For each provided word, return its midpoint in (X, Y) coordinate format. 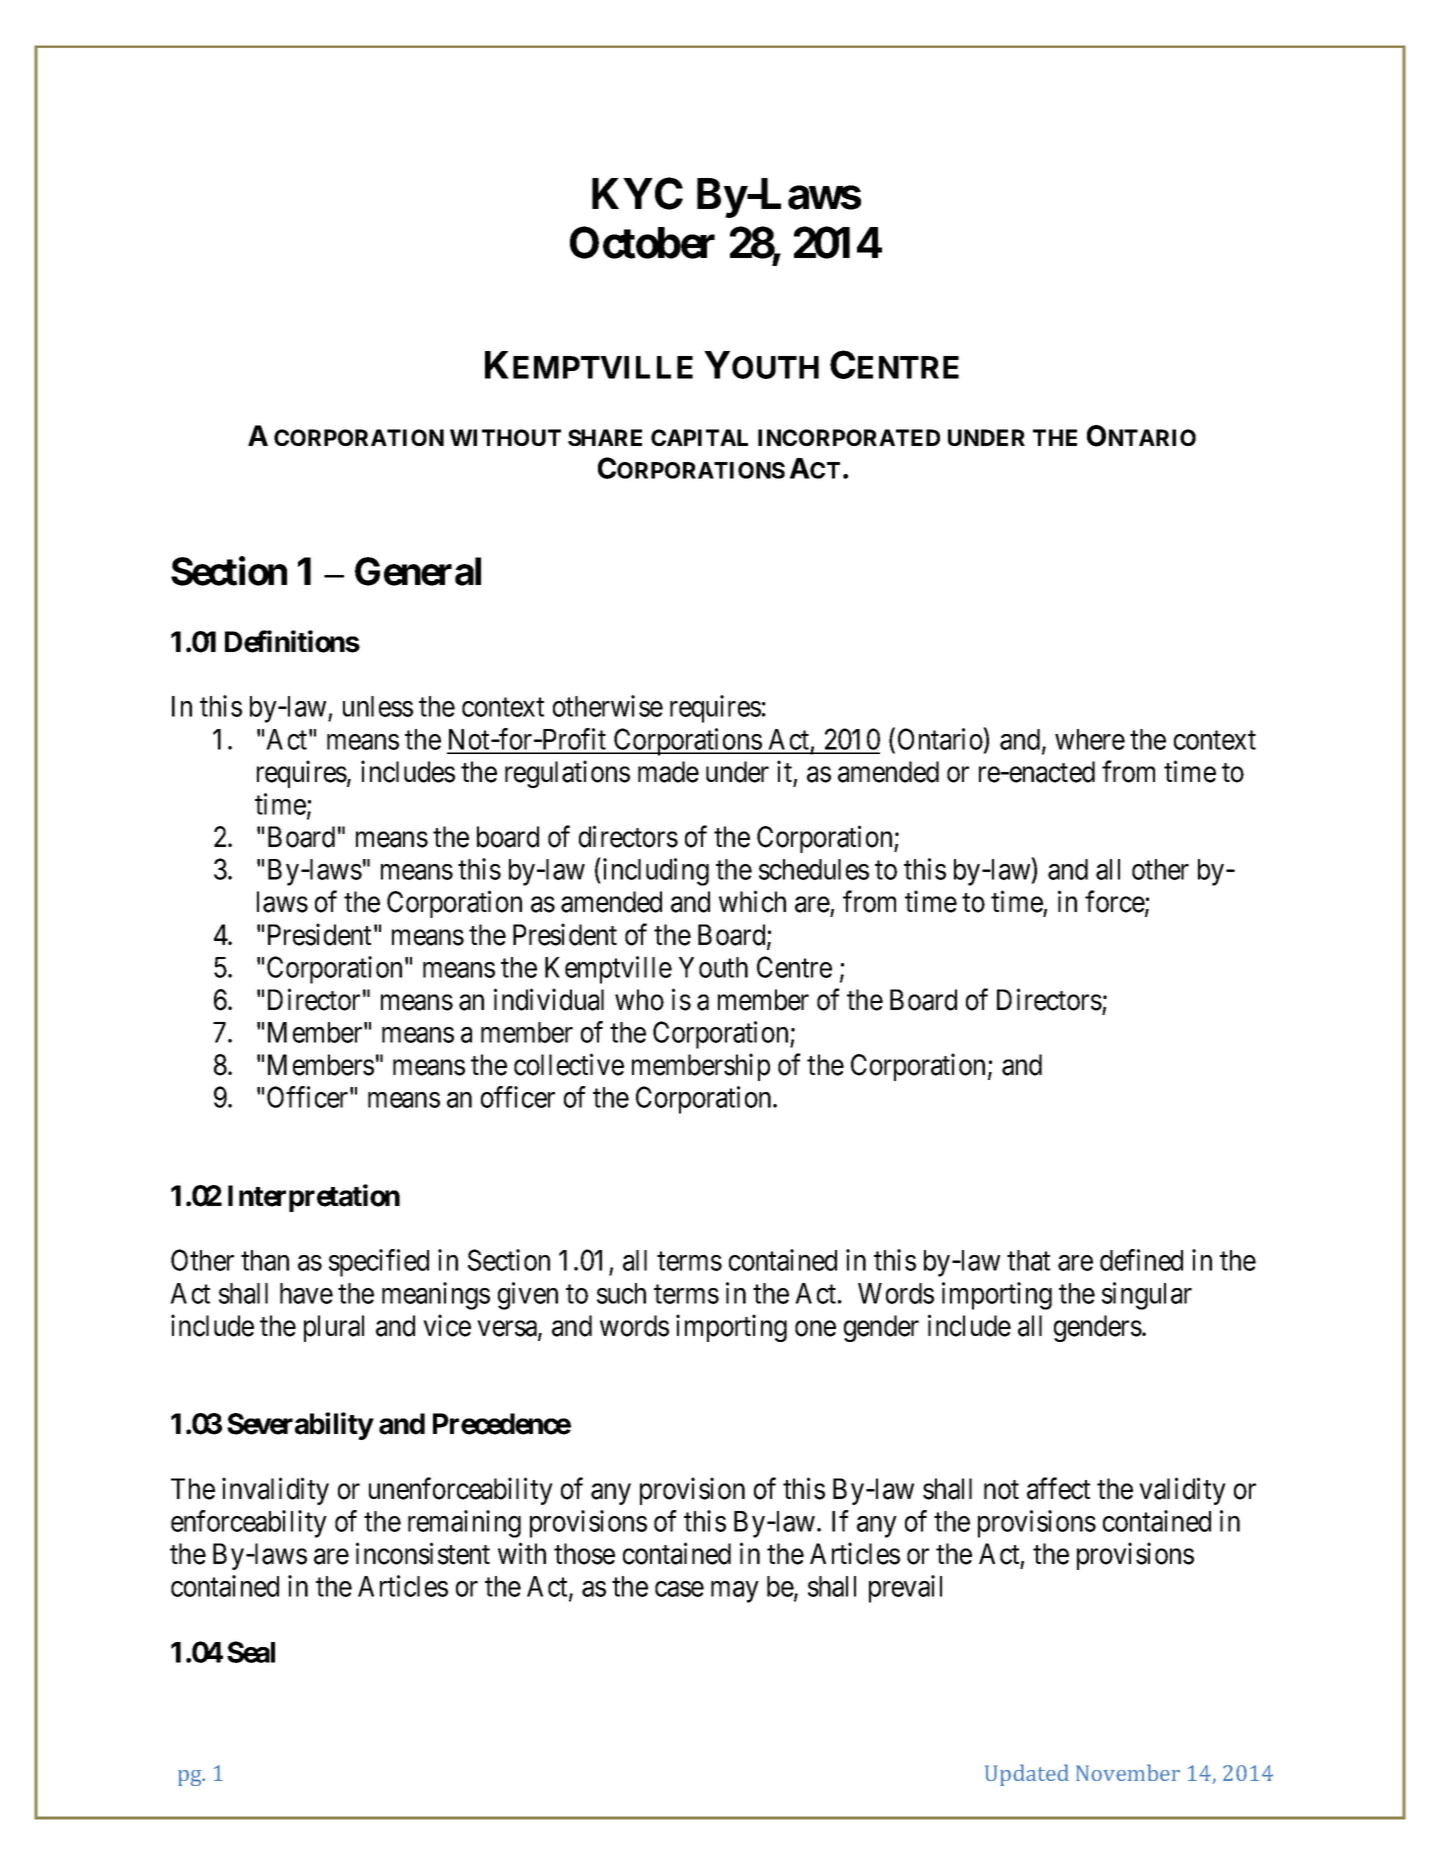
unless (378, 706)
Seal (251, 1652)
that (1028, 1260)
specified (379, 1263)
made (668, 772)
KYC (637, 194)
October (642, 242)
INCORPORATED (849, 437)
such (621, 1293)
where (1090, 739)
